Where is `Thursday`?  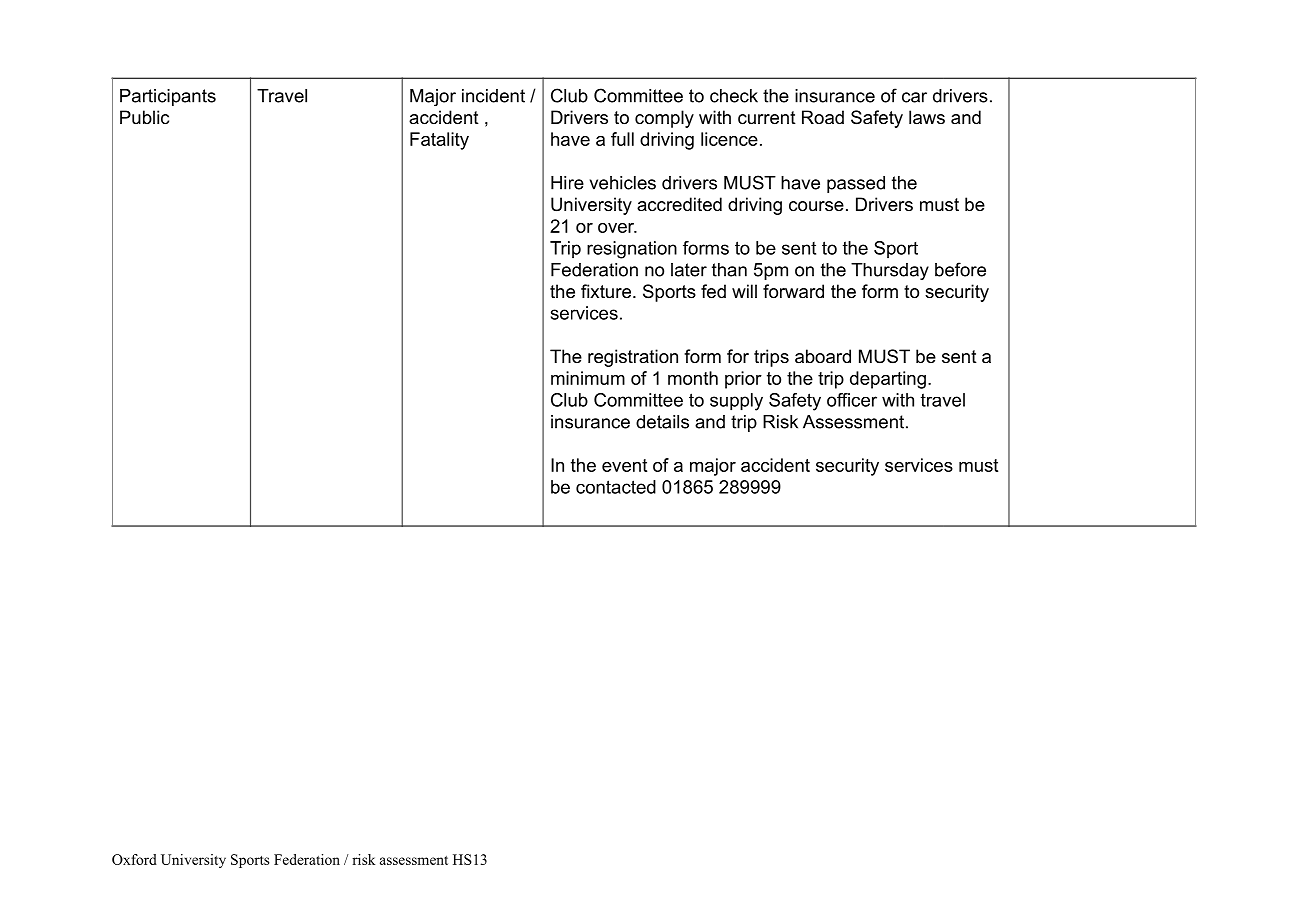 Thursday is located at coordinates (890, 271).
